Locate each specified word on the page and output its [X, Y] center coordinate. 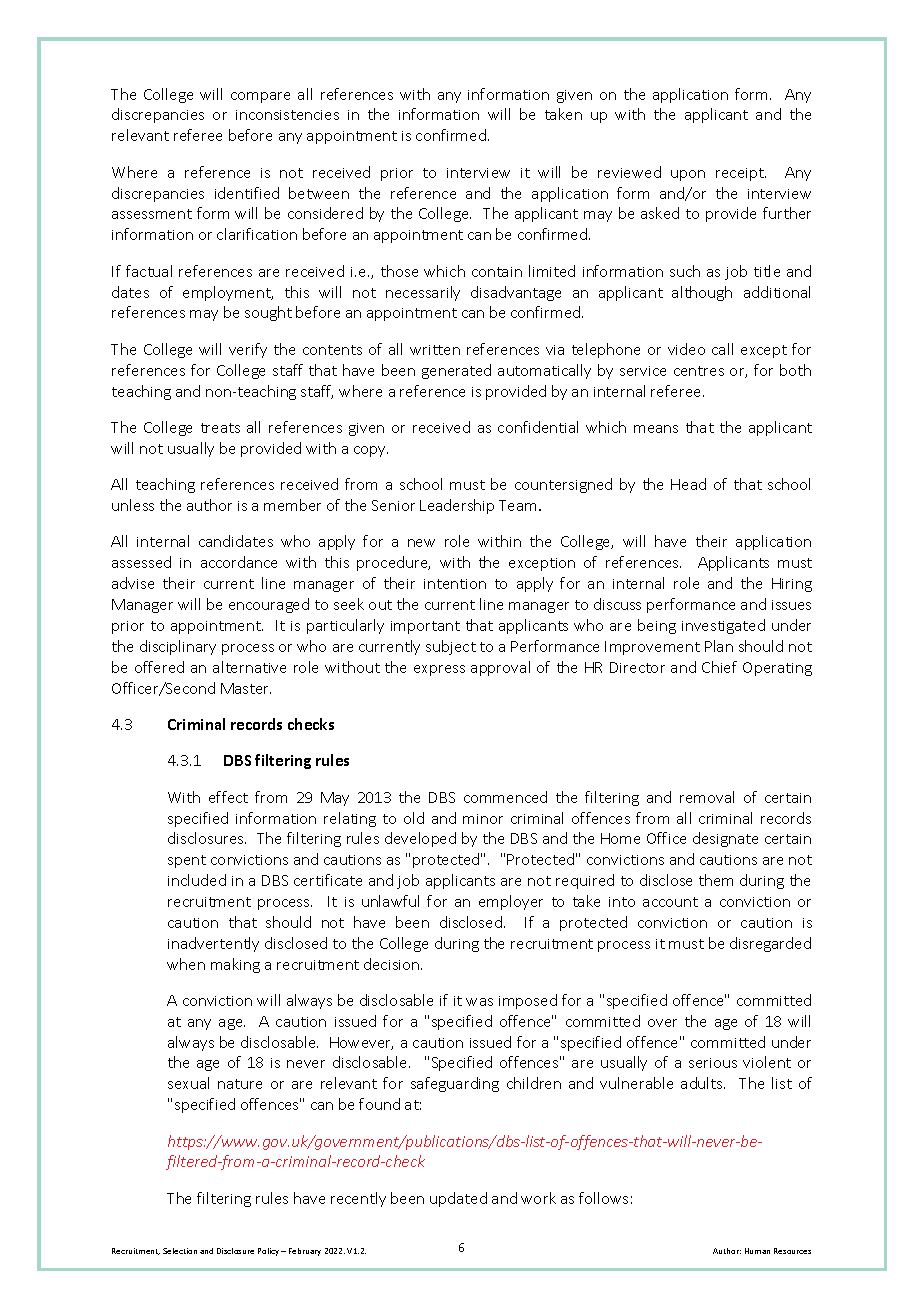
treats [220, 428]
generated [456, 371]
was [479, 1002]
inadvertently [213, 944]
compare [260, 97]
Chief [719, 667]
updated [458, 1199]
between [319, 193]
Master [246, 688]
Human [757, 1251]
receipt [741, 174]
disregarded [770, 944]
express [439, 670]
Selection [180, 1251]
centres [699, 371]
